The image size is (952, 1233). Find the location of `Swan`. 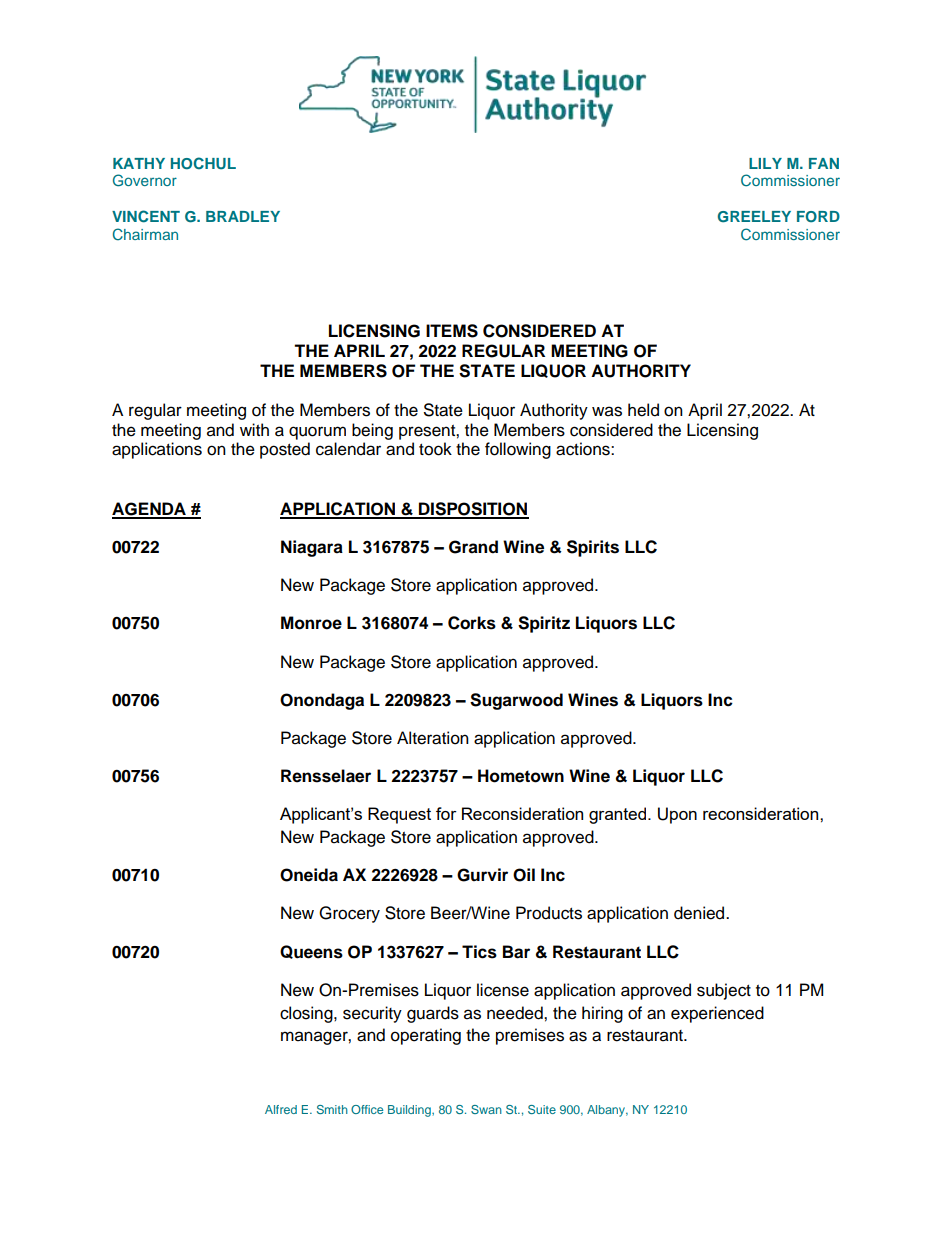

Swan is located at coordinates (486, 1109).
